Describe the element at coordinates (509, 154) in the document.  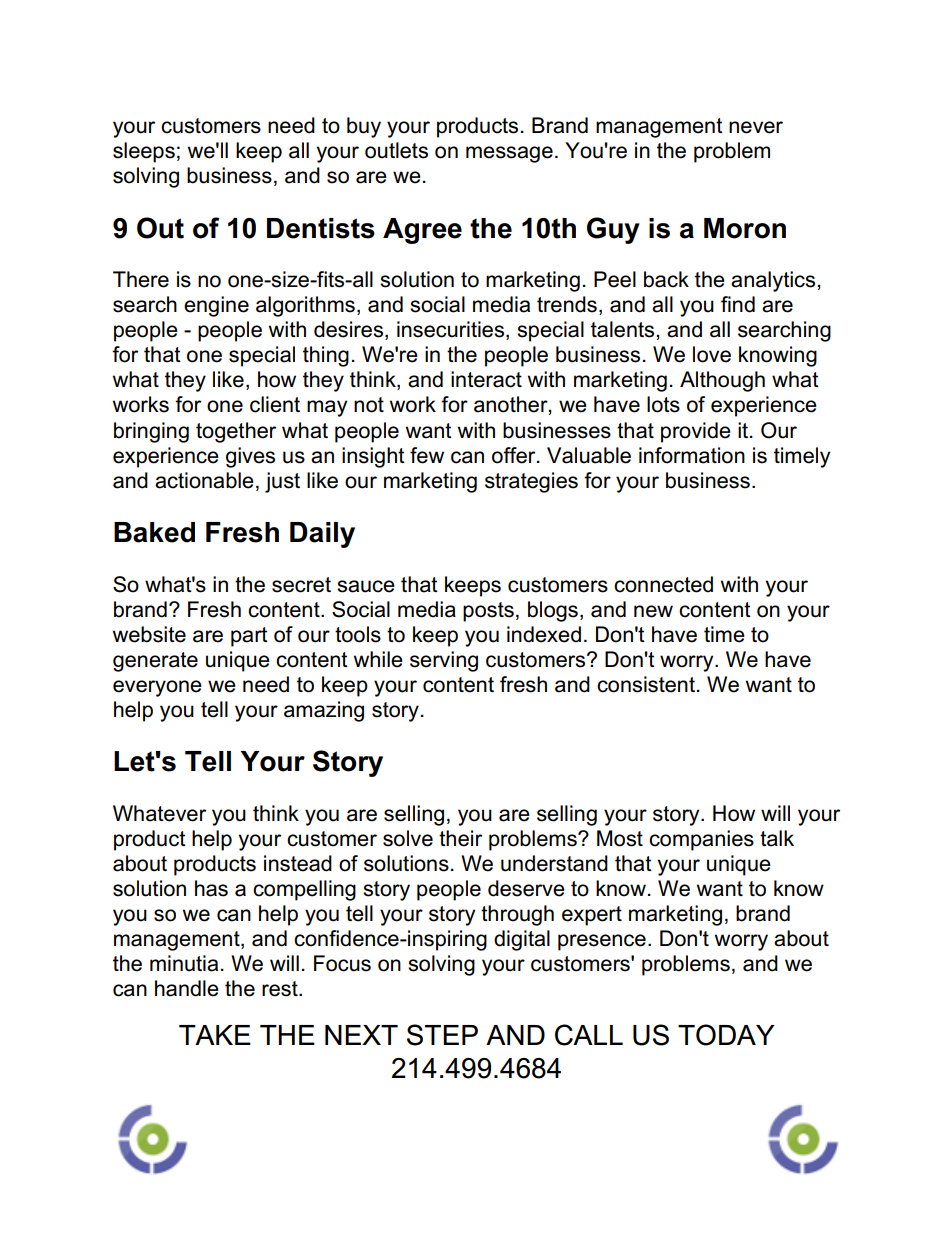
I see `message` at that location.
